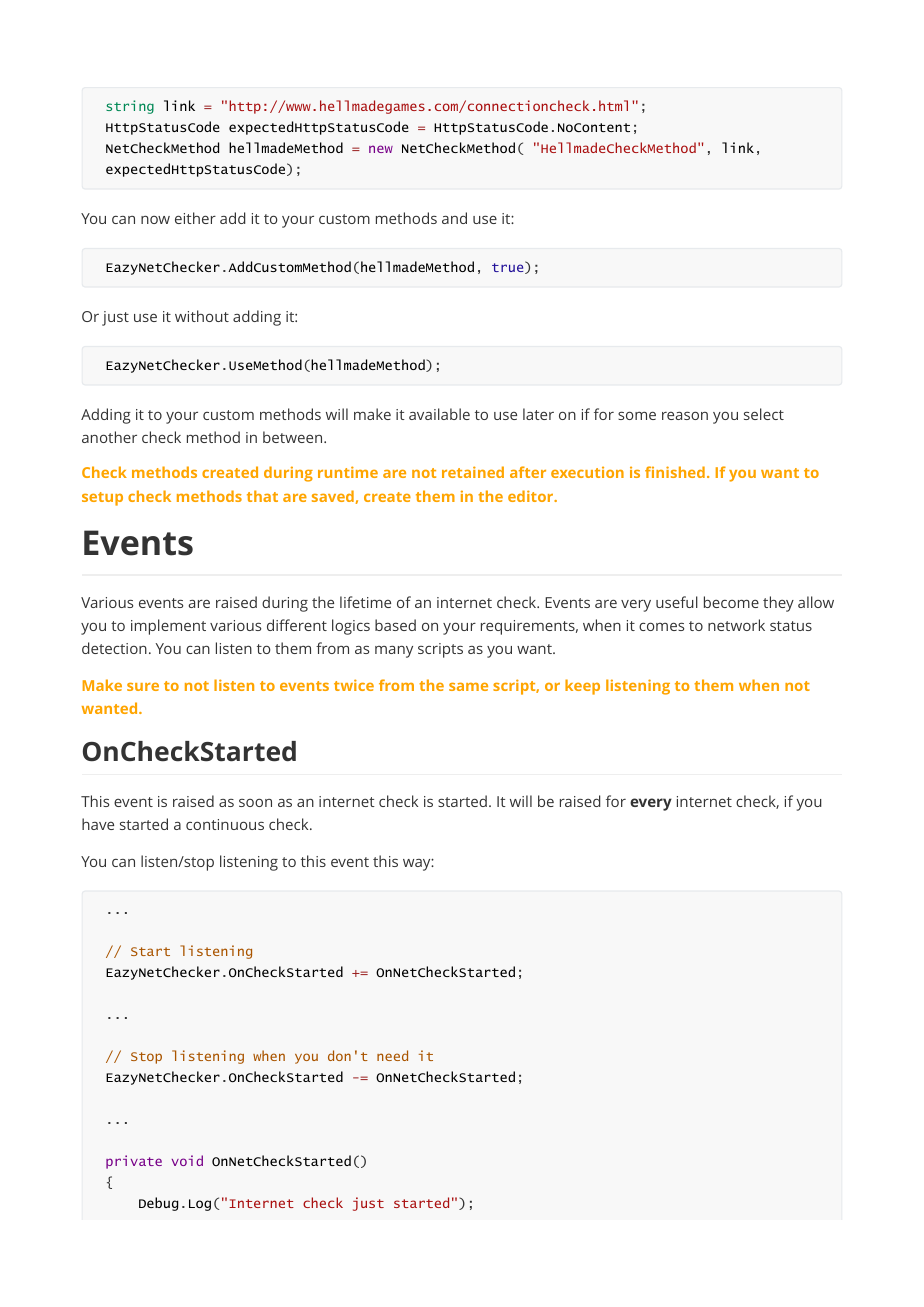  Describe the element at coordinates (736, 625) in the document. I see `network` at that location.
